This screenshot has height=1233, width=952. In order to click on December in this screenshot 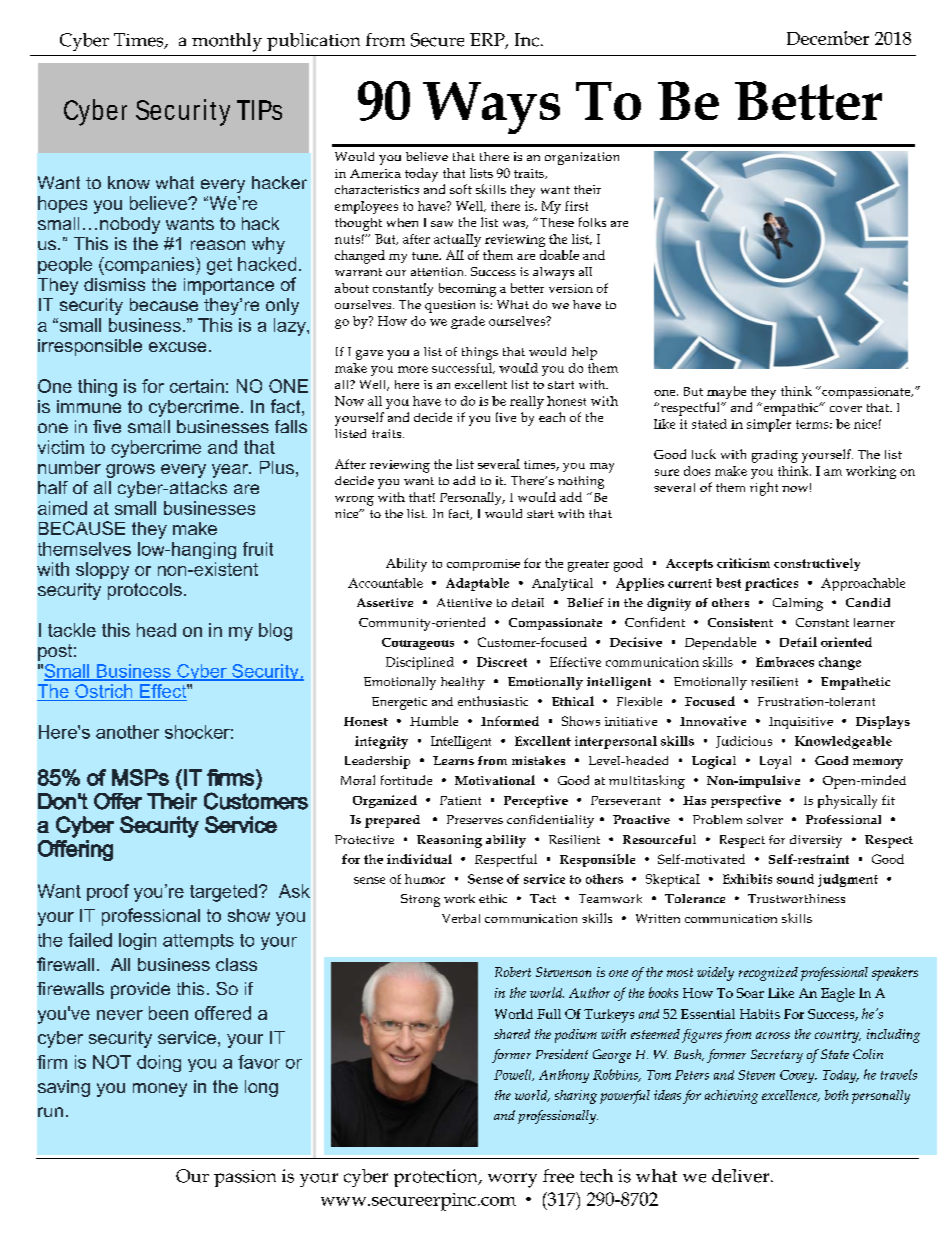, I will do `click(828, 38)`.
